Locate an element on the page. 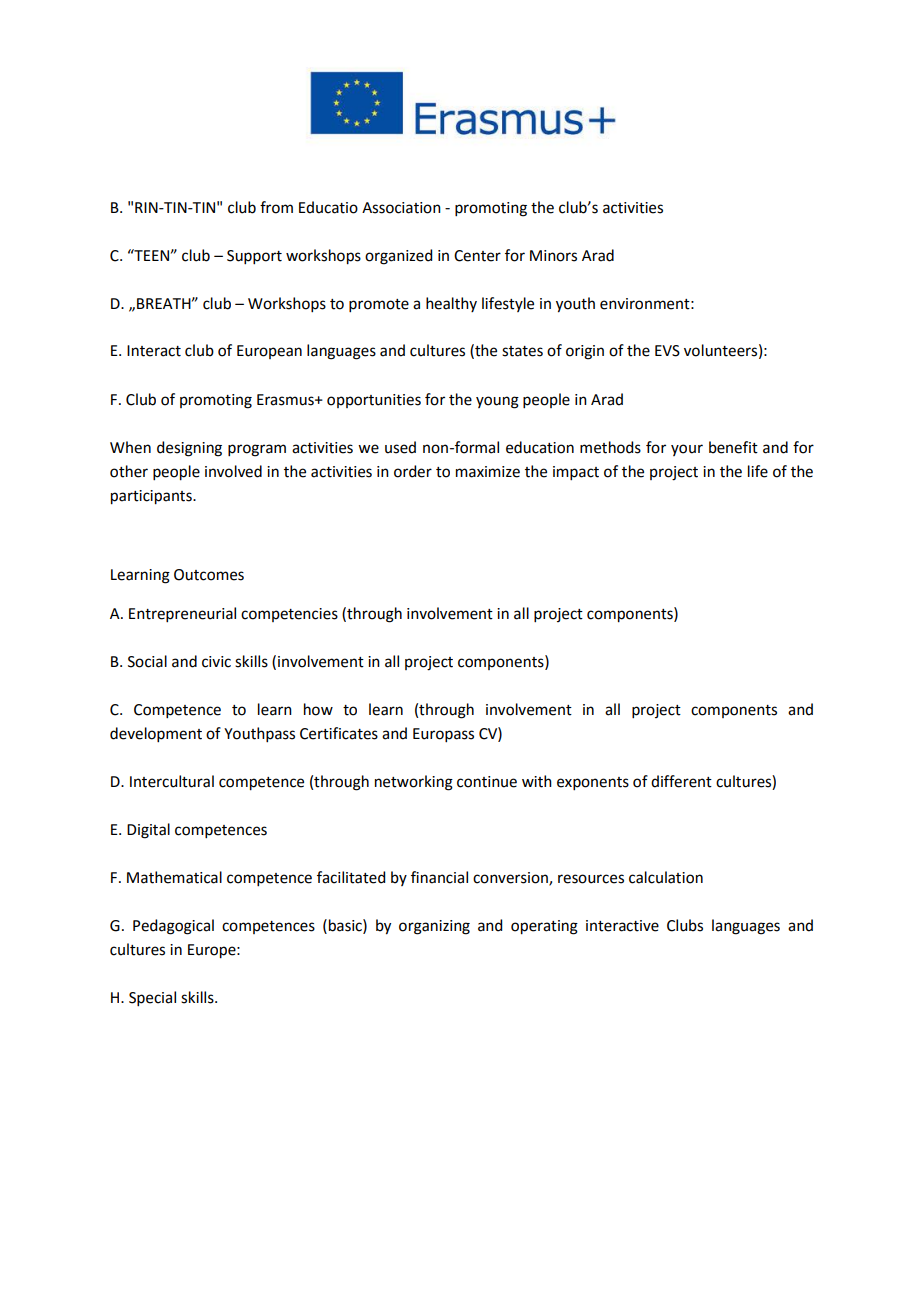 The height and width of the page is (1308, 924). your is located at coordinates (687, 450).
